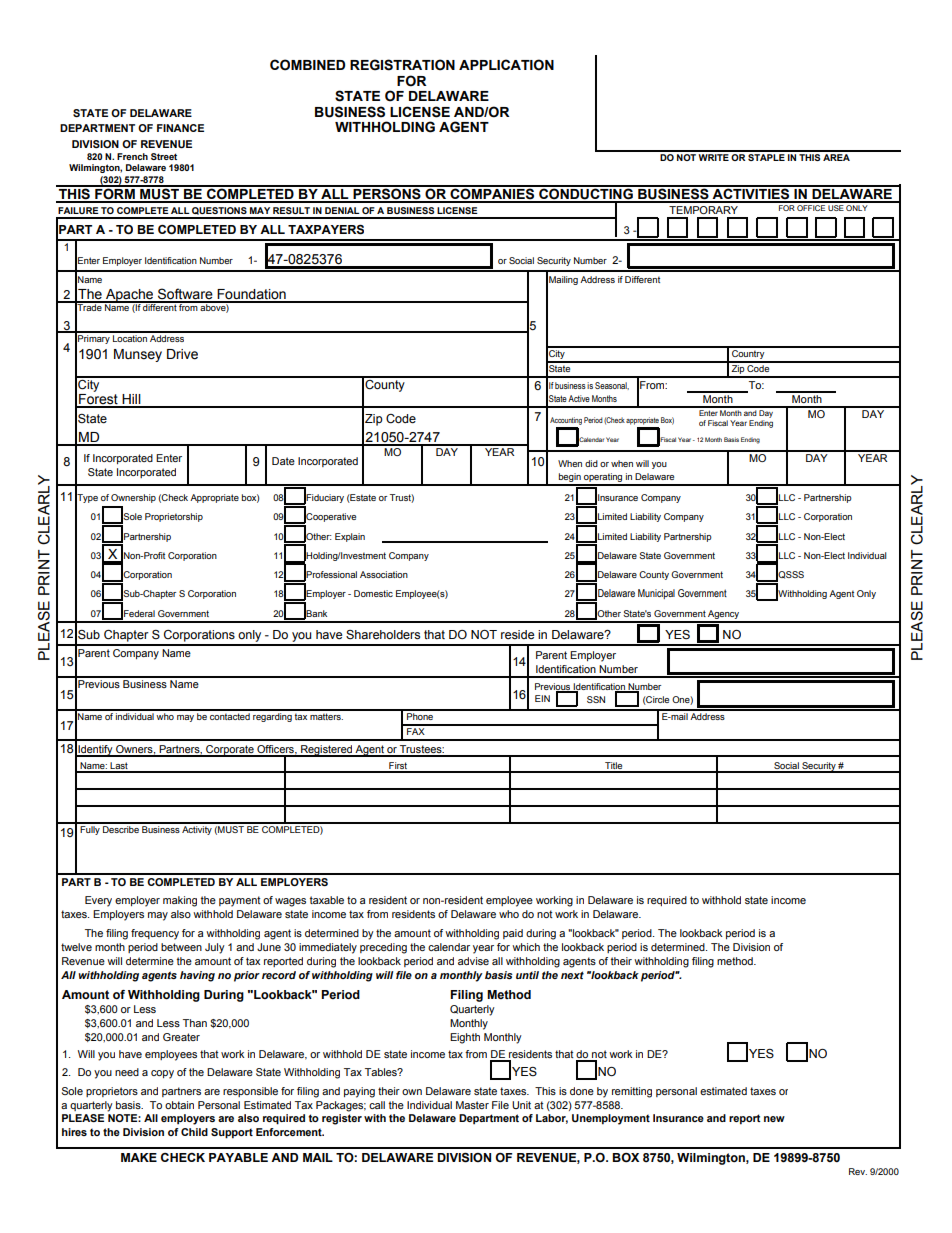 The height and width of the document is (1233, 952). What do you see at coordinates (194, 1132) in the document?
I see `Child` at bounding box center [194, 1132].
